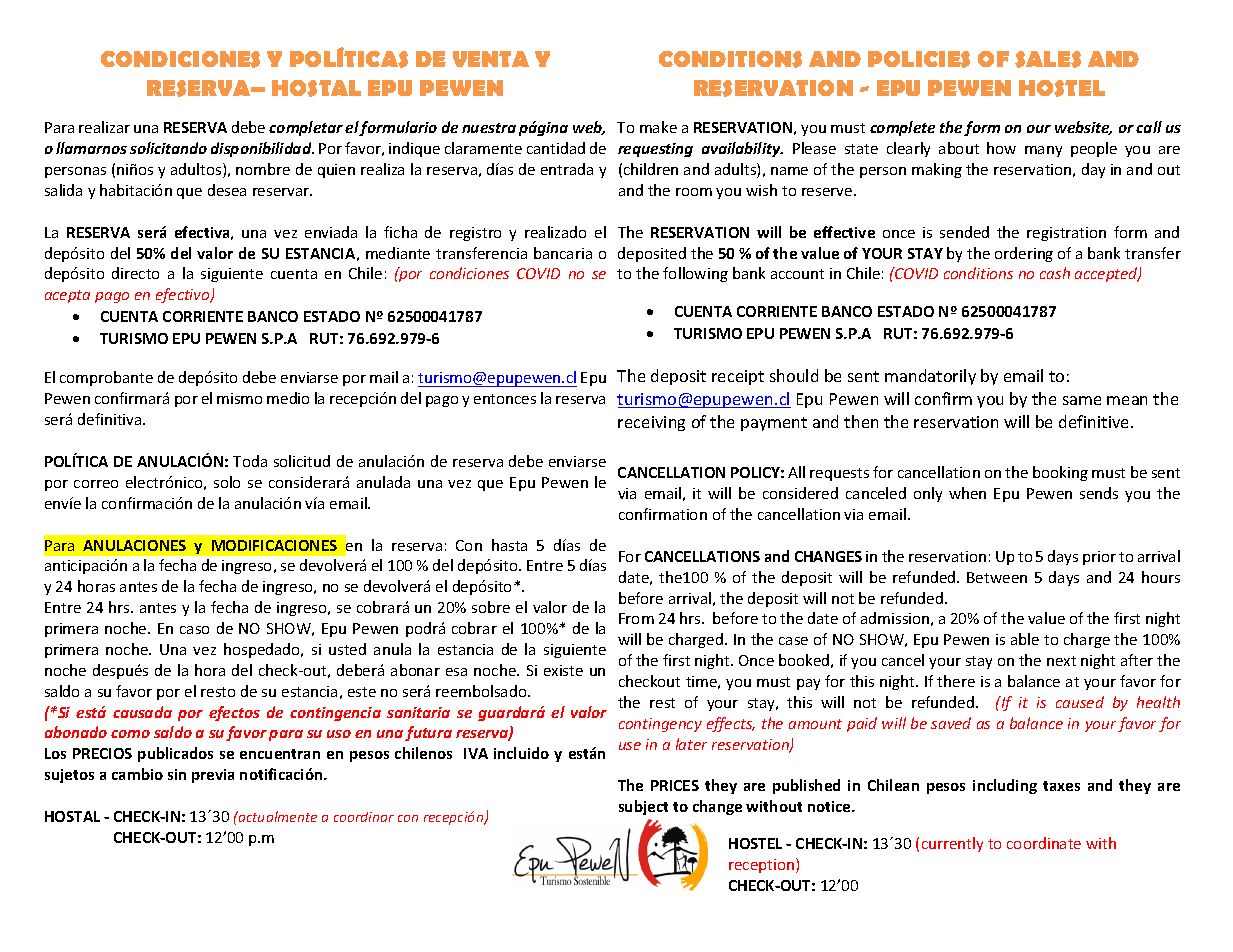  Describe the element at coordinates (643, 807) in the screenshot. I see `subject` at that location.
